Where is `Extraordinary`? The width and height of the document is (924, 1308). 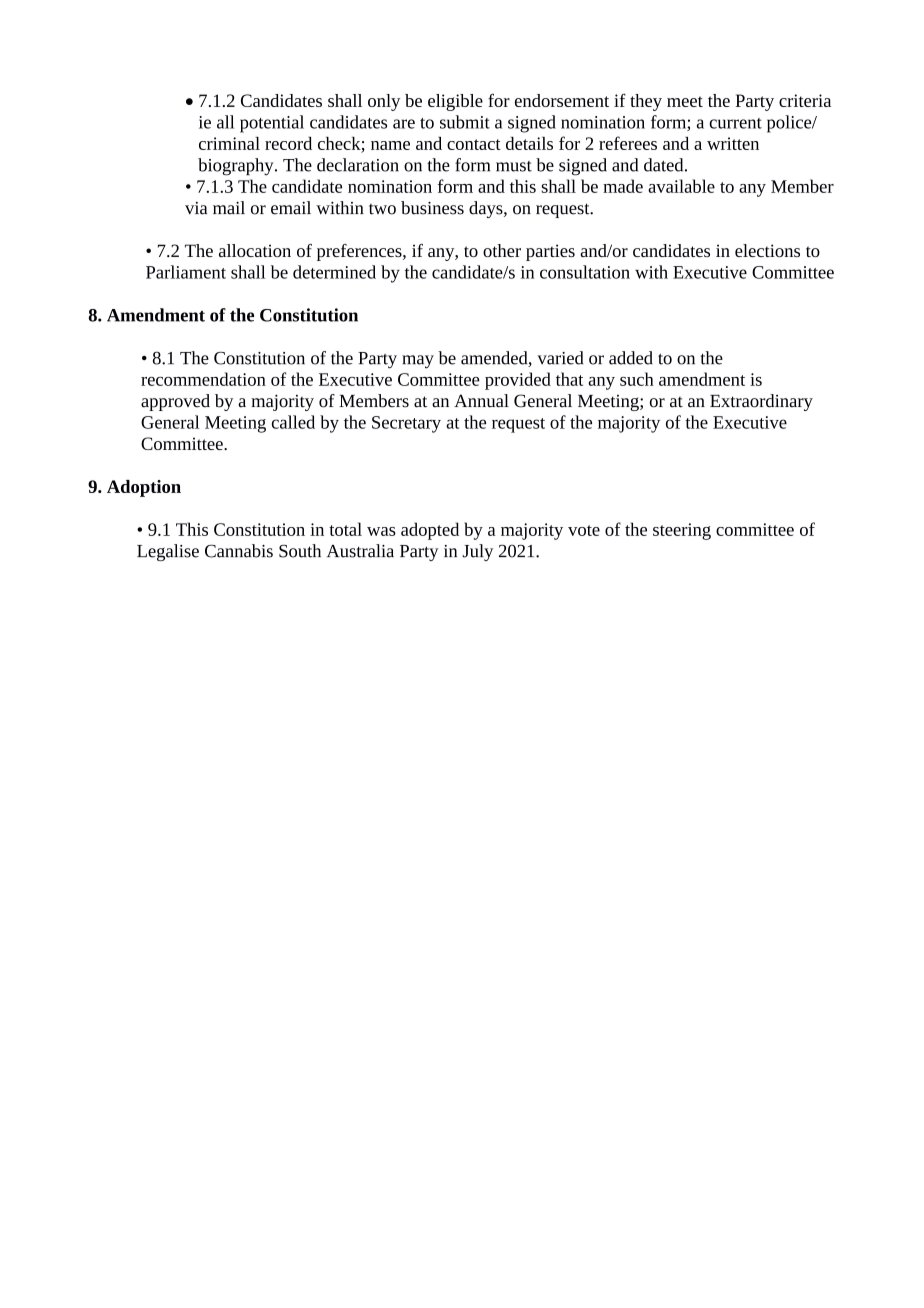 Extraordinary is located at coordinates (761, 402).
